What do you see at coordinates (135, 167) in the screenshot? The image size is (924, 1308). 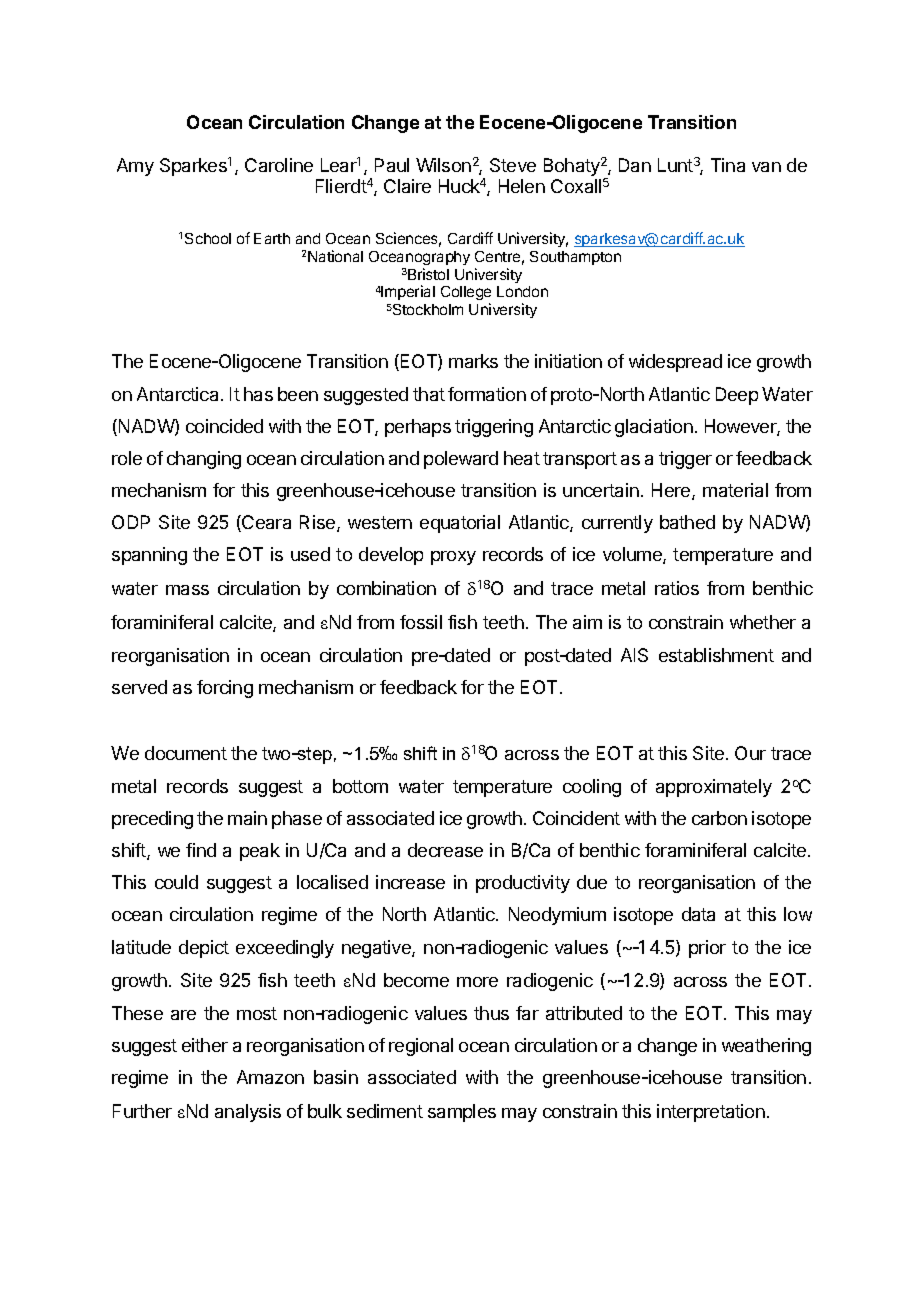 I see `Amy` at bounding box center [135, 167].
